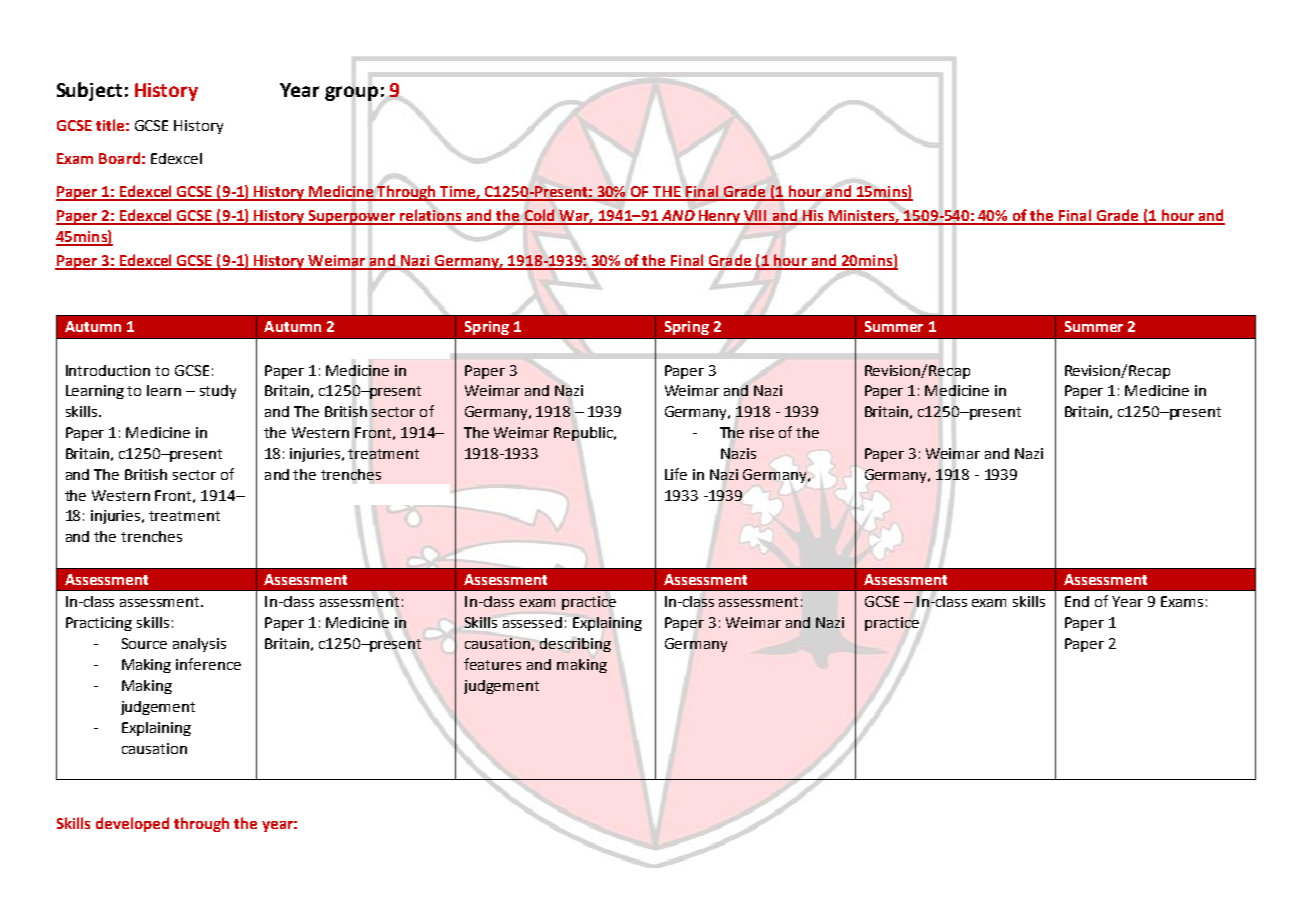  Describe the element at coordinates (1077, 601) in the screenshot. I see `End` at that location.
